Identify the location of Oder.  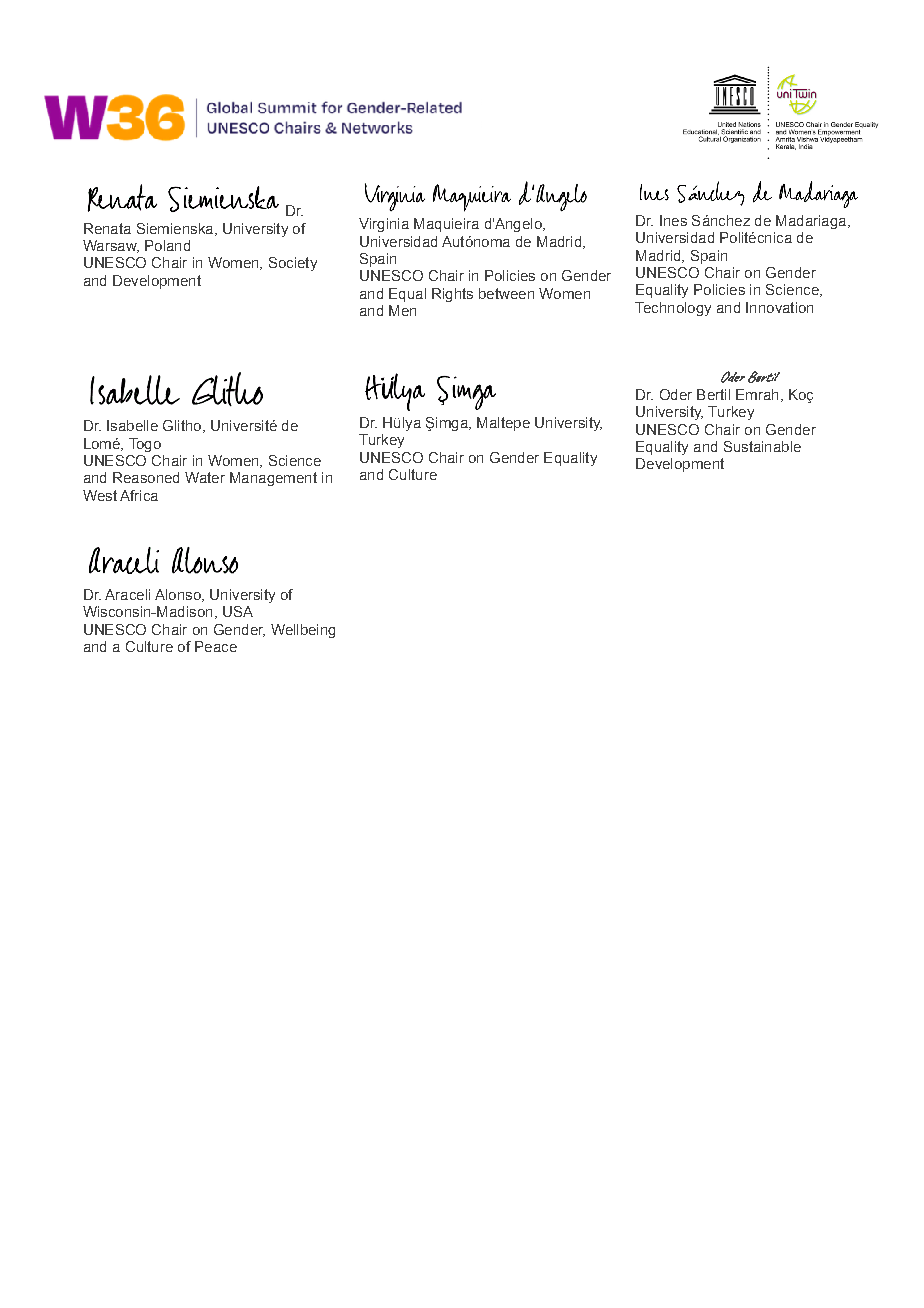
(676, 394).
